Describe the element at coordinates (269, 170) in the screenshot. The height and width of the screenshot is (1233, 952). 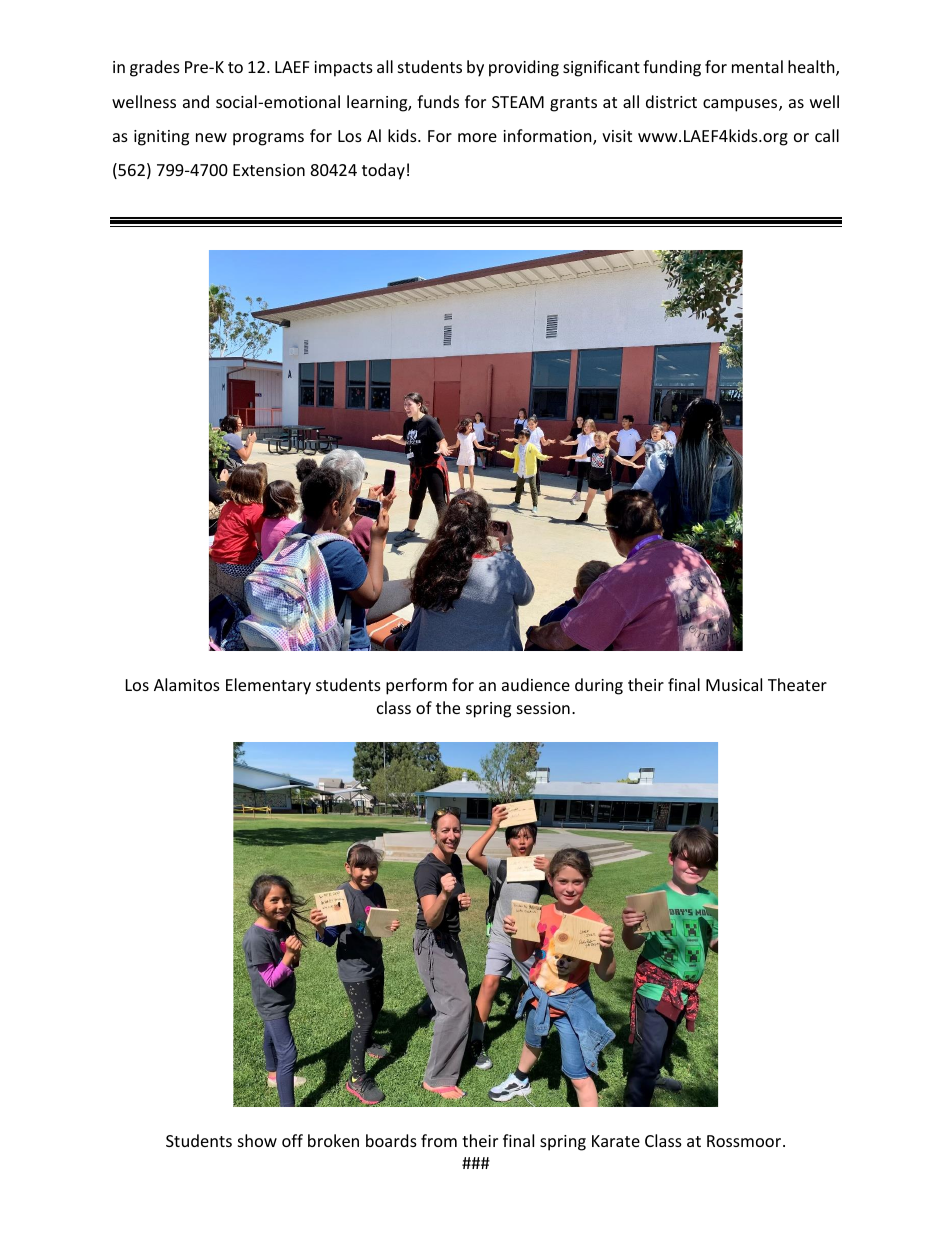
I see `Extension` at that location.
